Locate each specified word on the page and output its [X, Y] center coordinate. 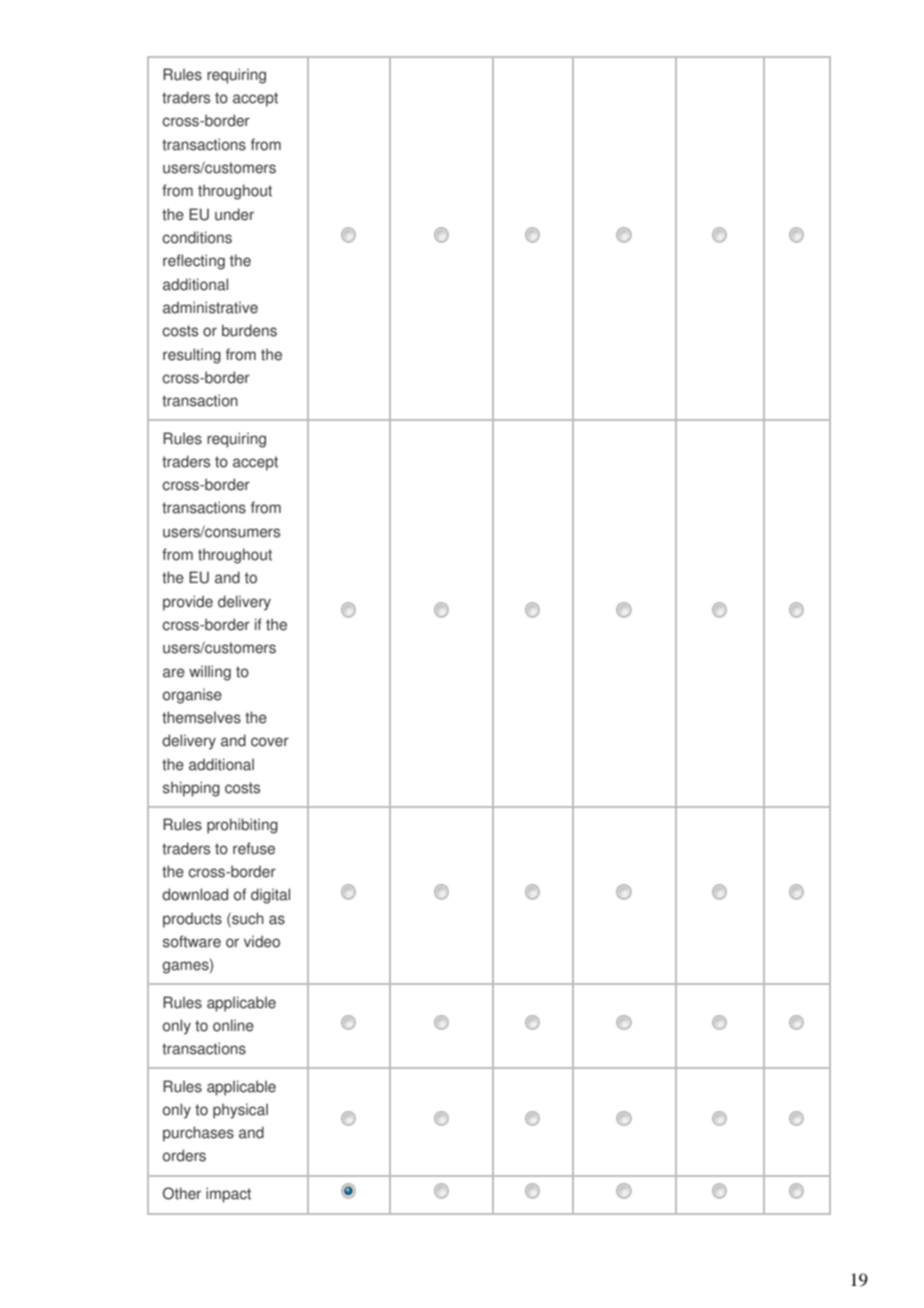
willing [210, 673]
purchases [198, 1134]
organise [192, 696]
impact [228, 1195]
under [234, 214]
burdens [249, 330]
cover [270, 742]
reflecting [194, 262]
